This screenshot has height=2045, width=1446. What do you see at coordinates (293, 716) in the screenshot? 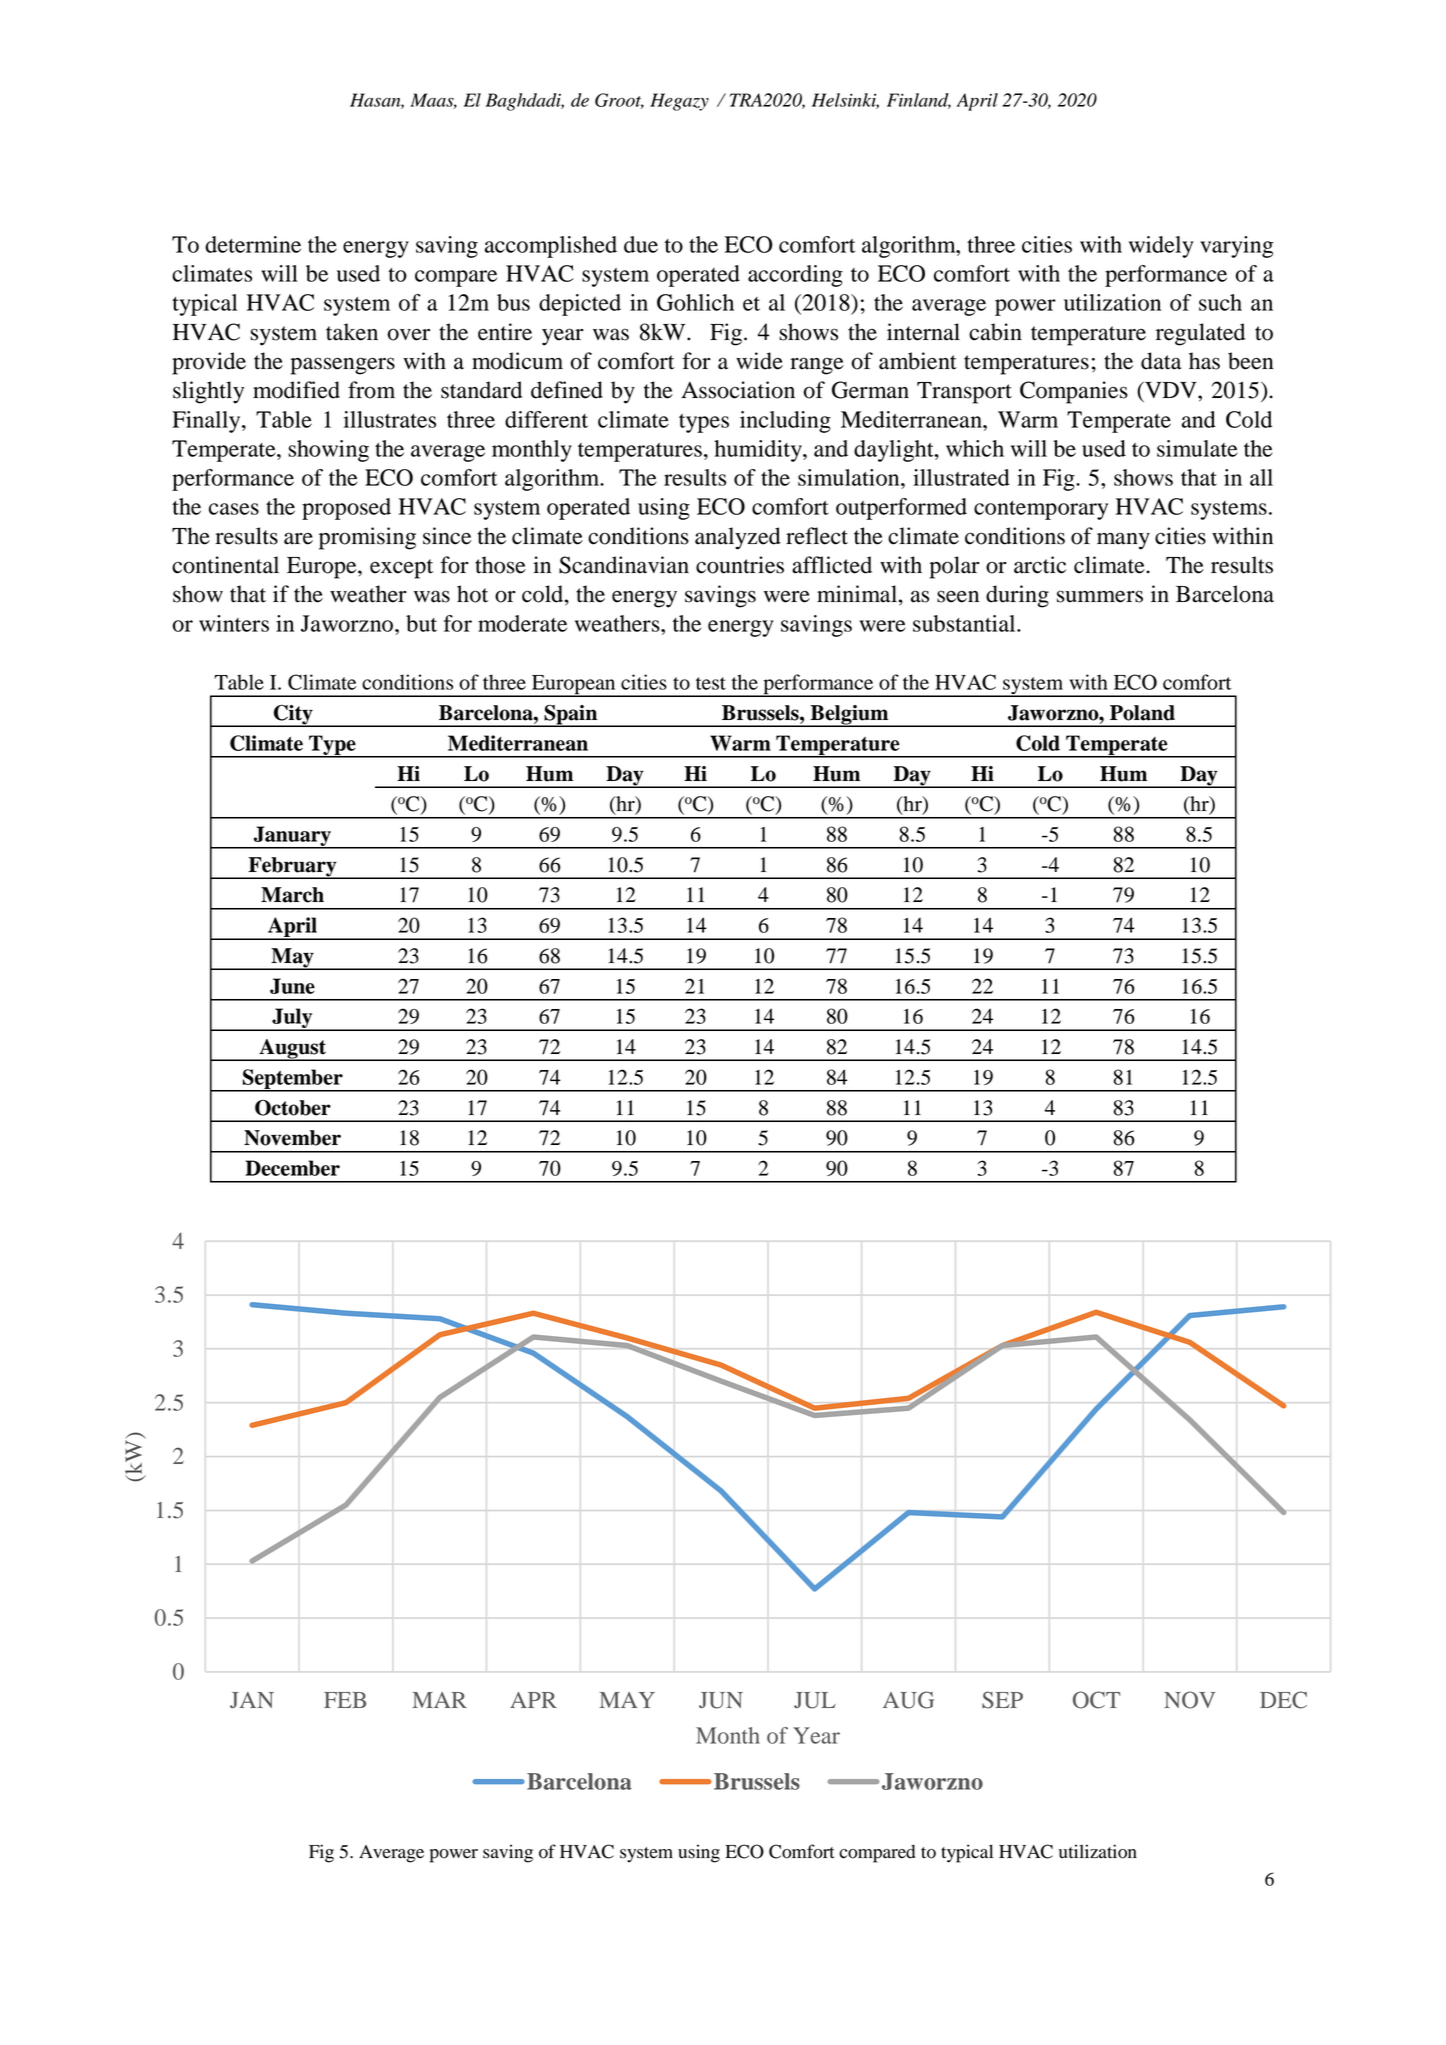
I see `City` at bounding box center [293, 716].
